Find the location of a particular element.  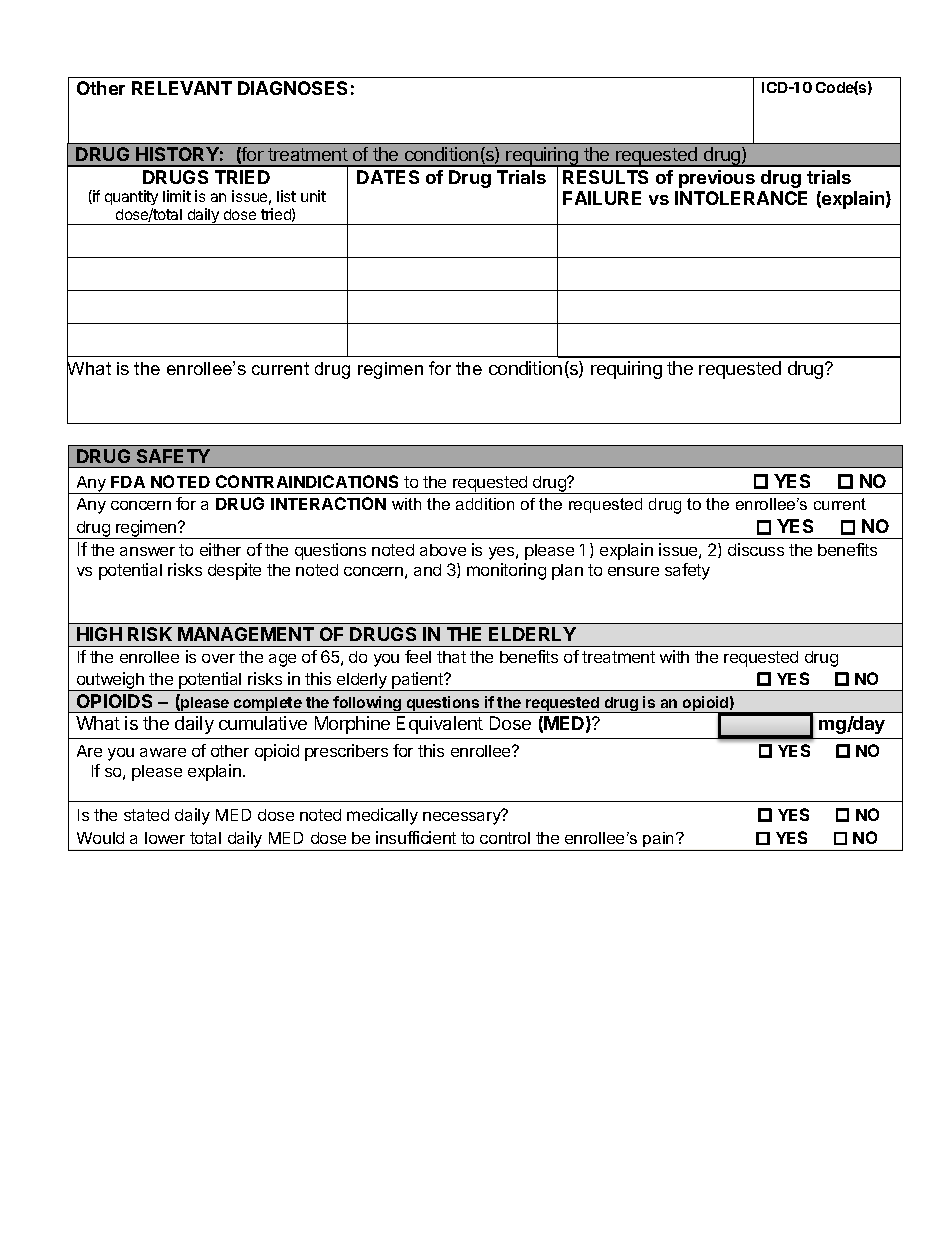

FDA is located at coordinates (128, 482).
